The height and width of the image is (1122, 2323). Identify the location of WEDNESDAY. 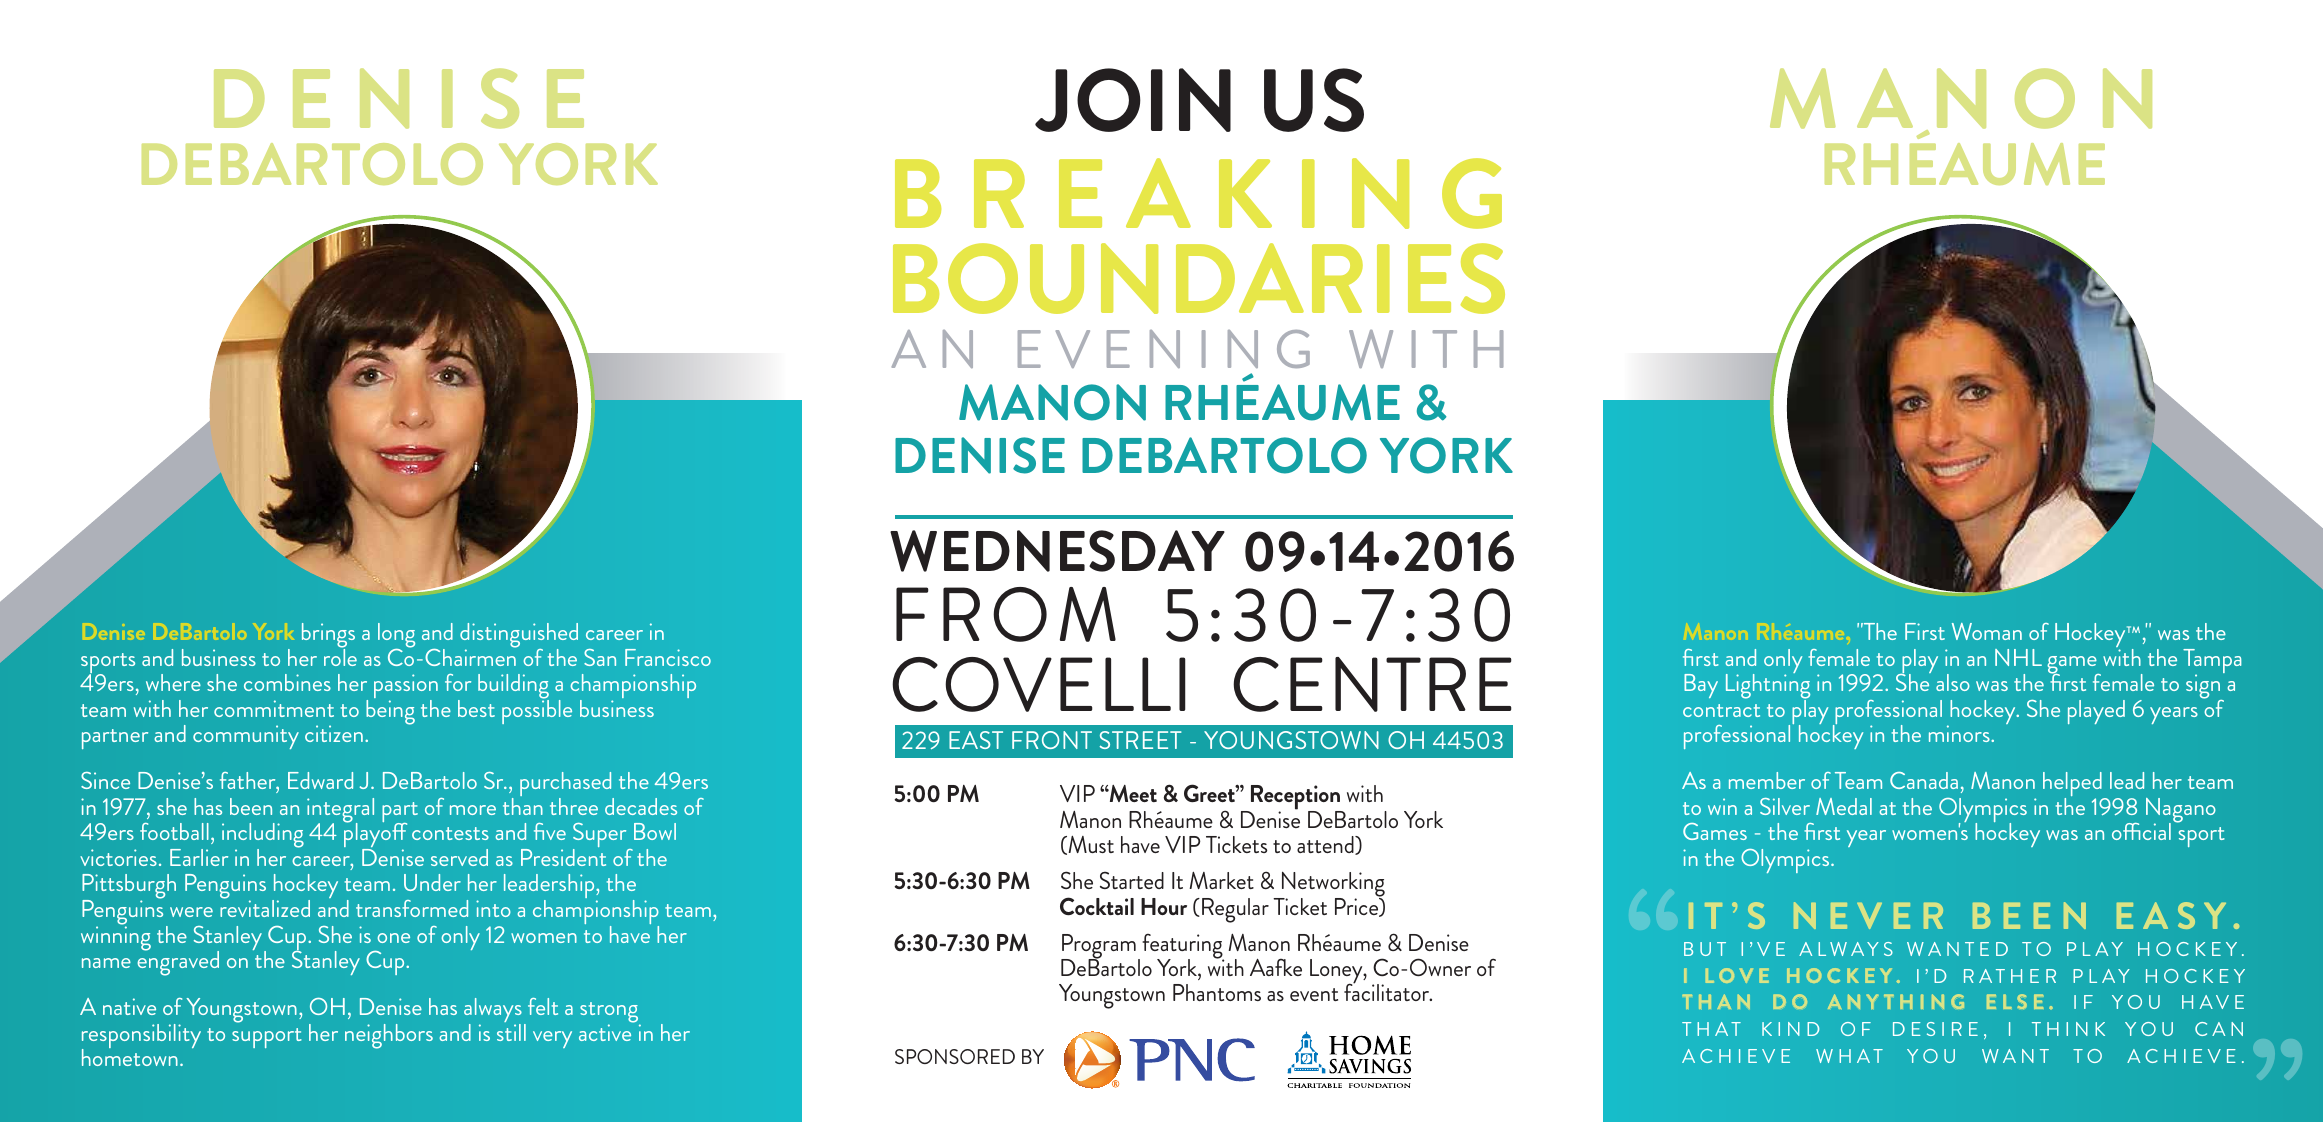
(1057, 551).
